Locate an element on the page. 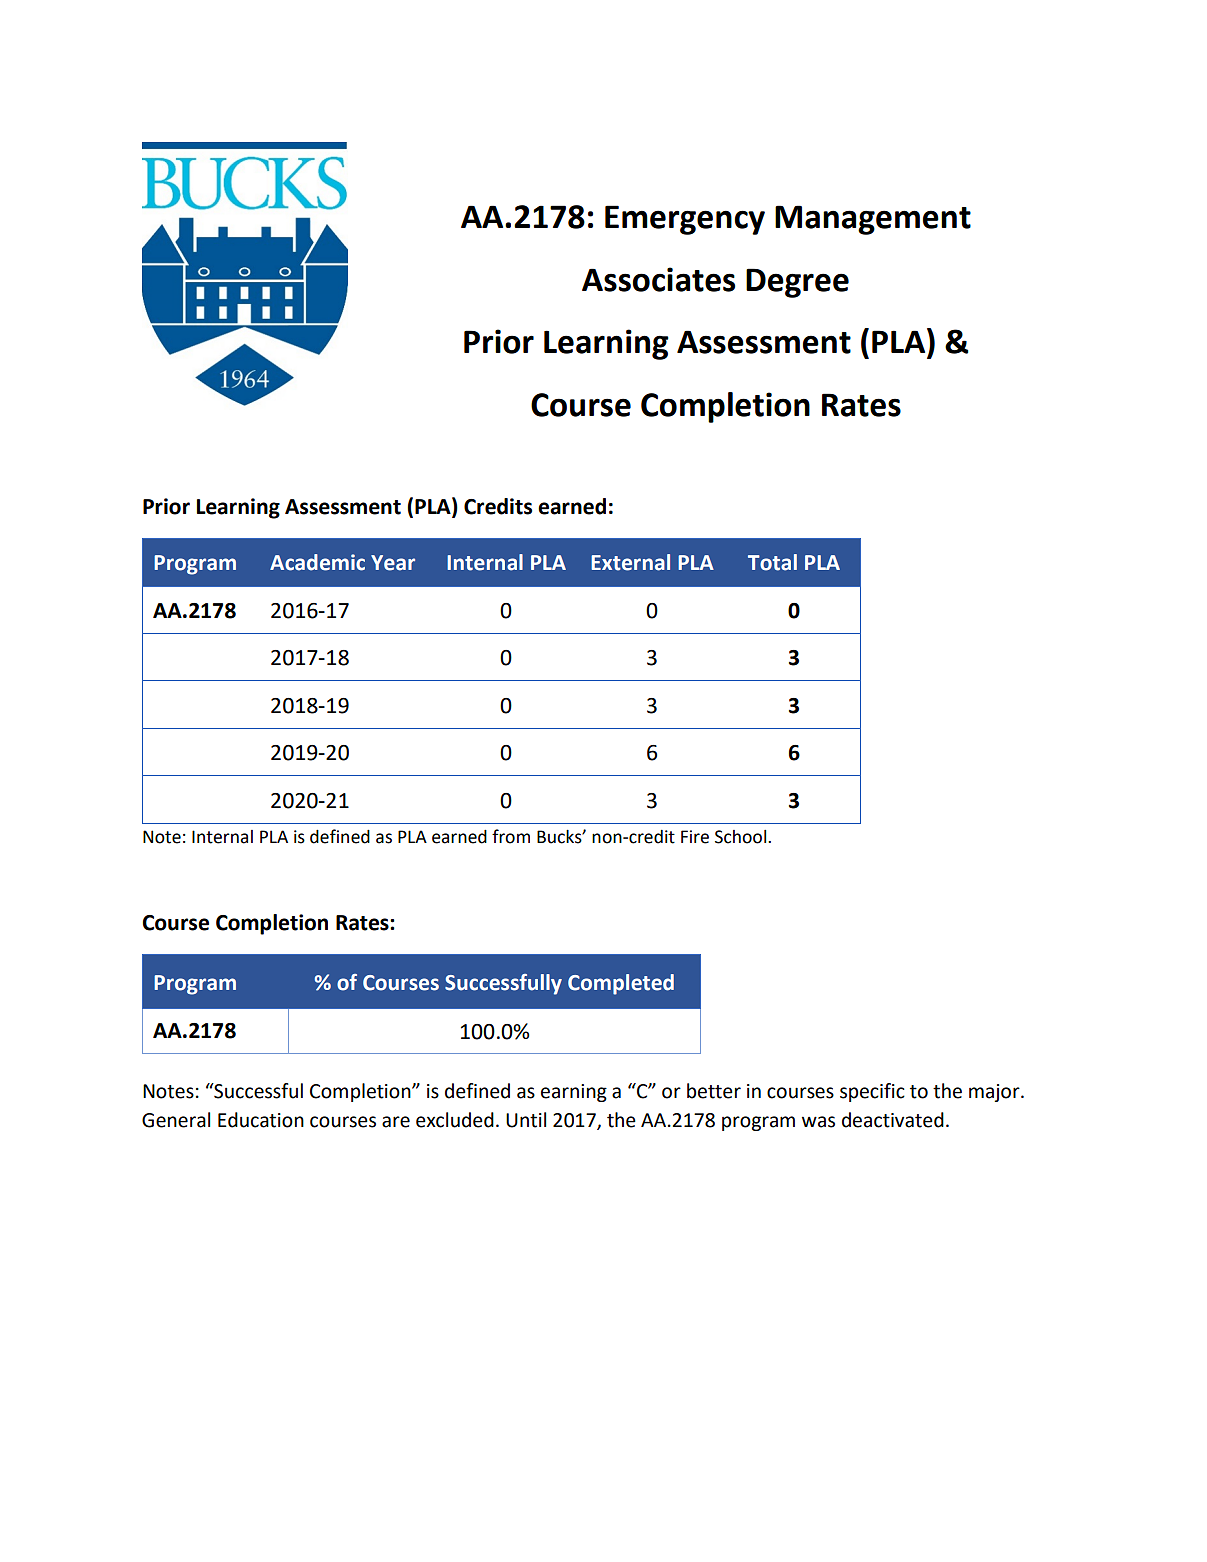  Associates is located at coordinates (658, 279).
